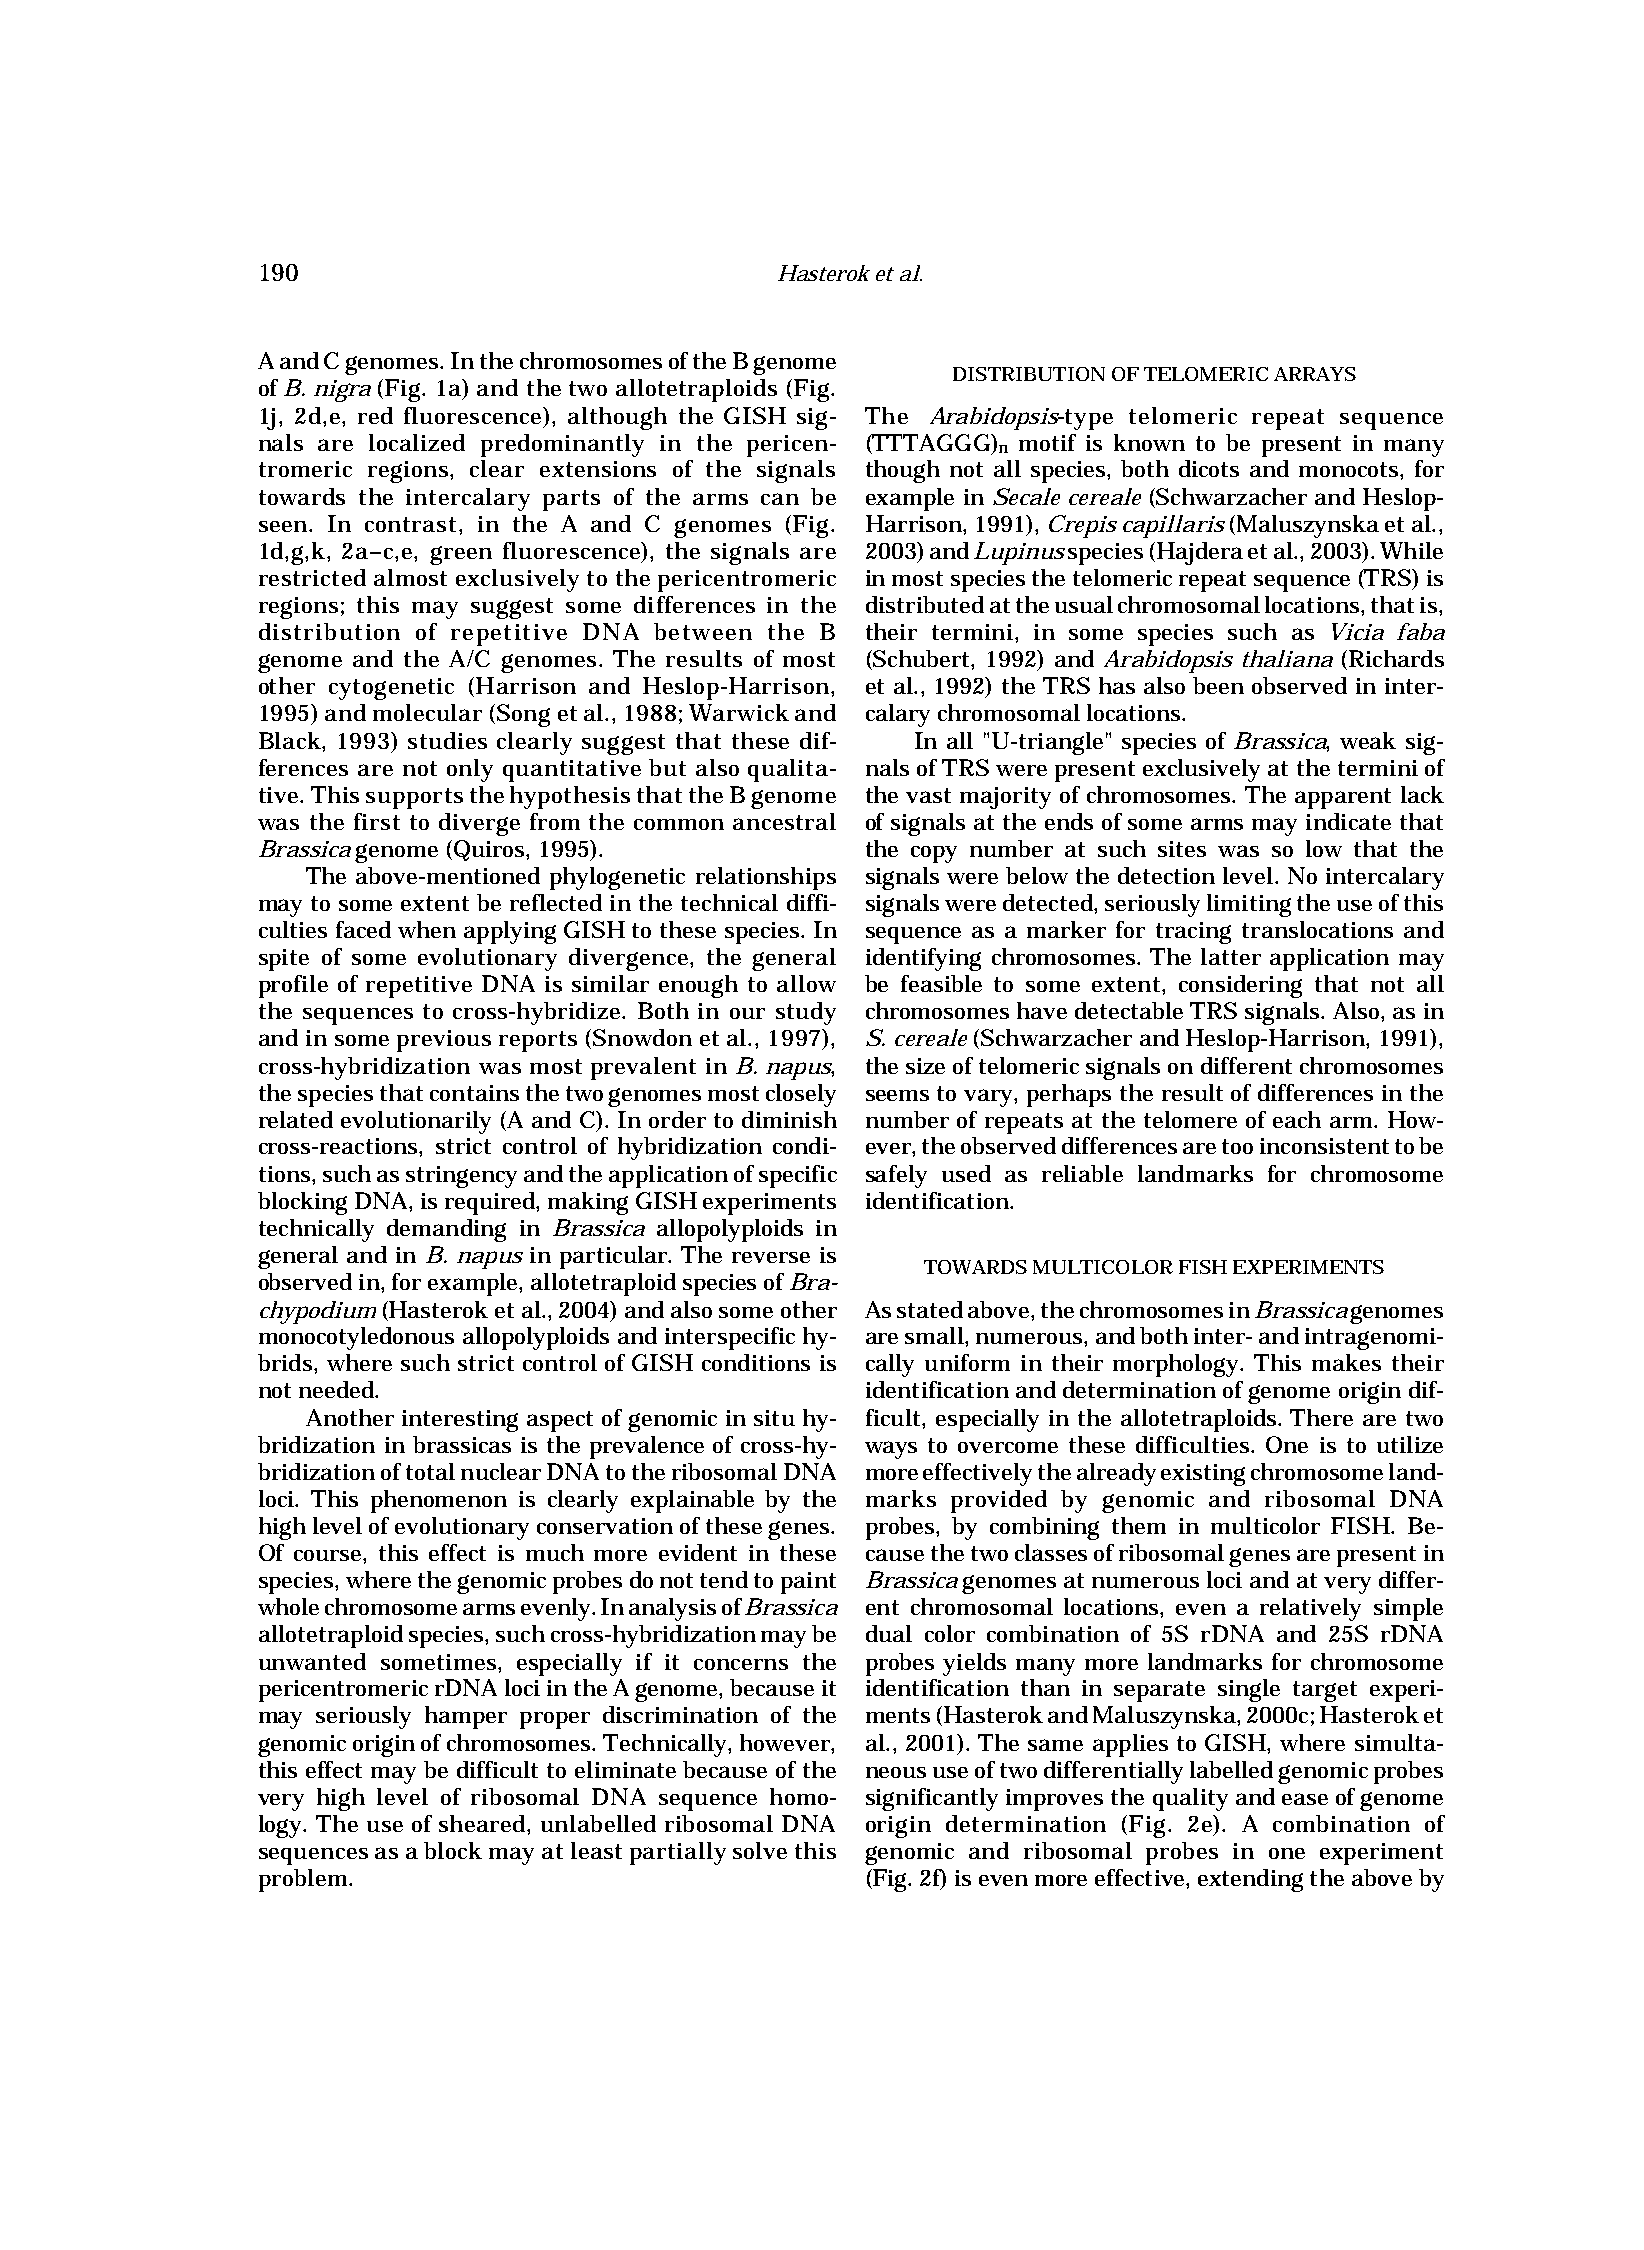 The image size is (1644, 2250). What do you see at coordinates (1305, 1799) in the screenshot?
I see `ease` at bounding box center [1305, 1799].
